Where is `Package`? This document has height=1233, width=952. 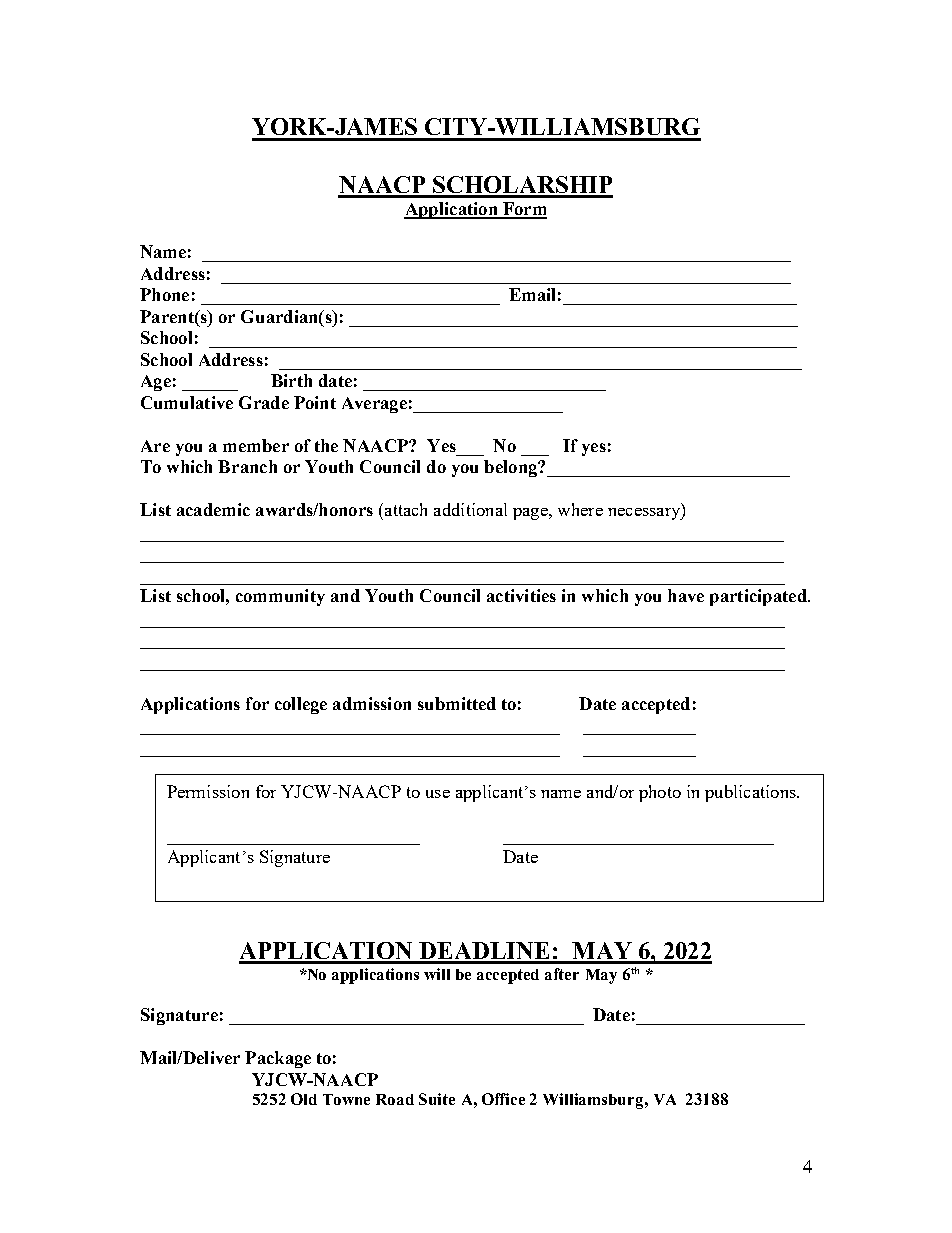
Package is located at coordinates (278, 1059).
